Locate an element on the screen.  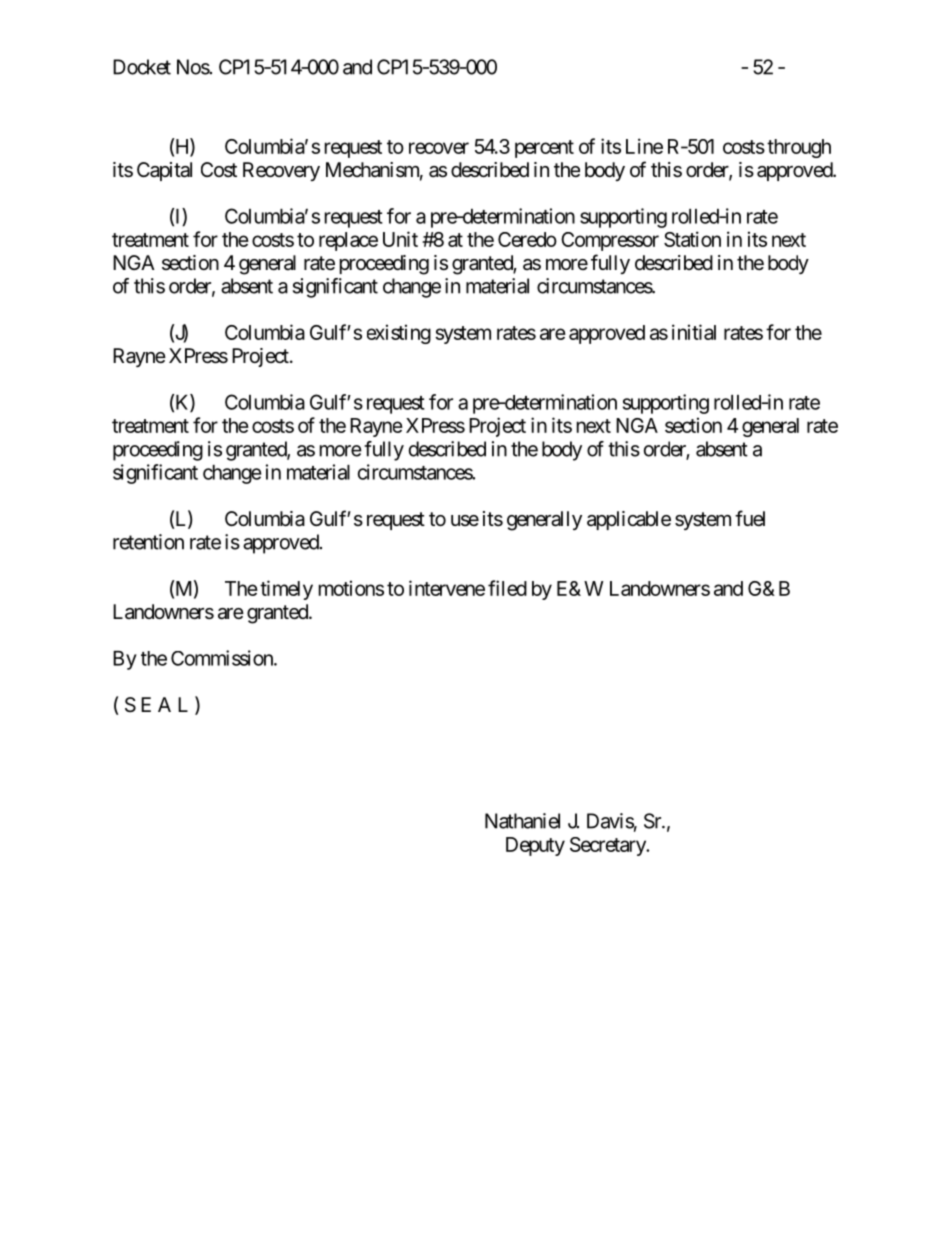
Secretary is located at coordinates (608, 846).
